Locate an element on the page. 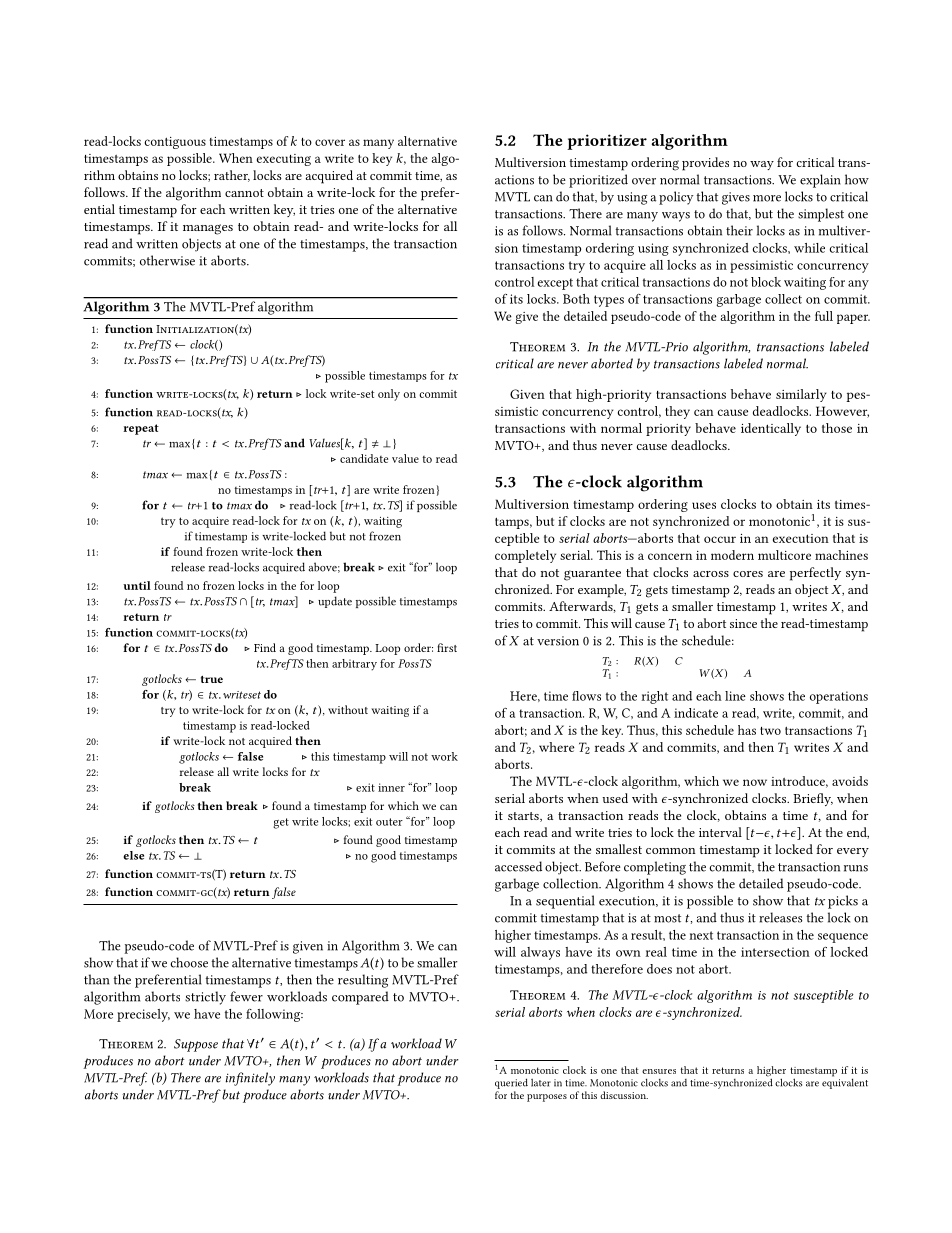  explain is located at coordinates (820, 181).
